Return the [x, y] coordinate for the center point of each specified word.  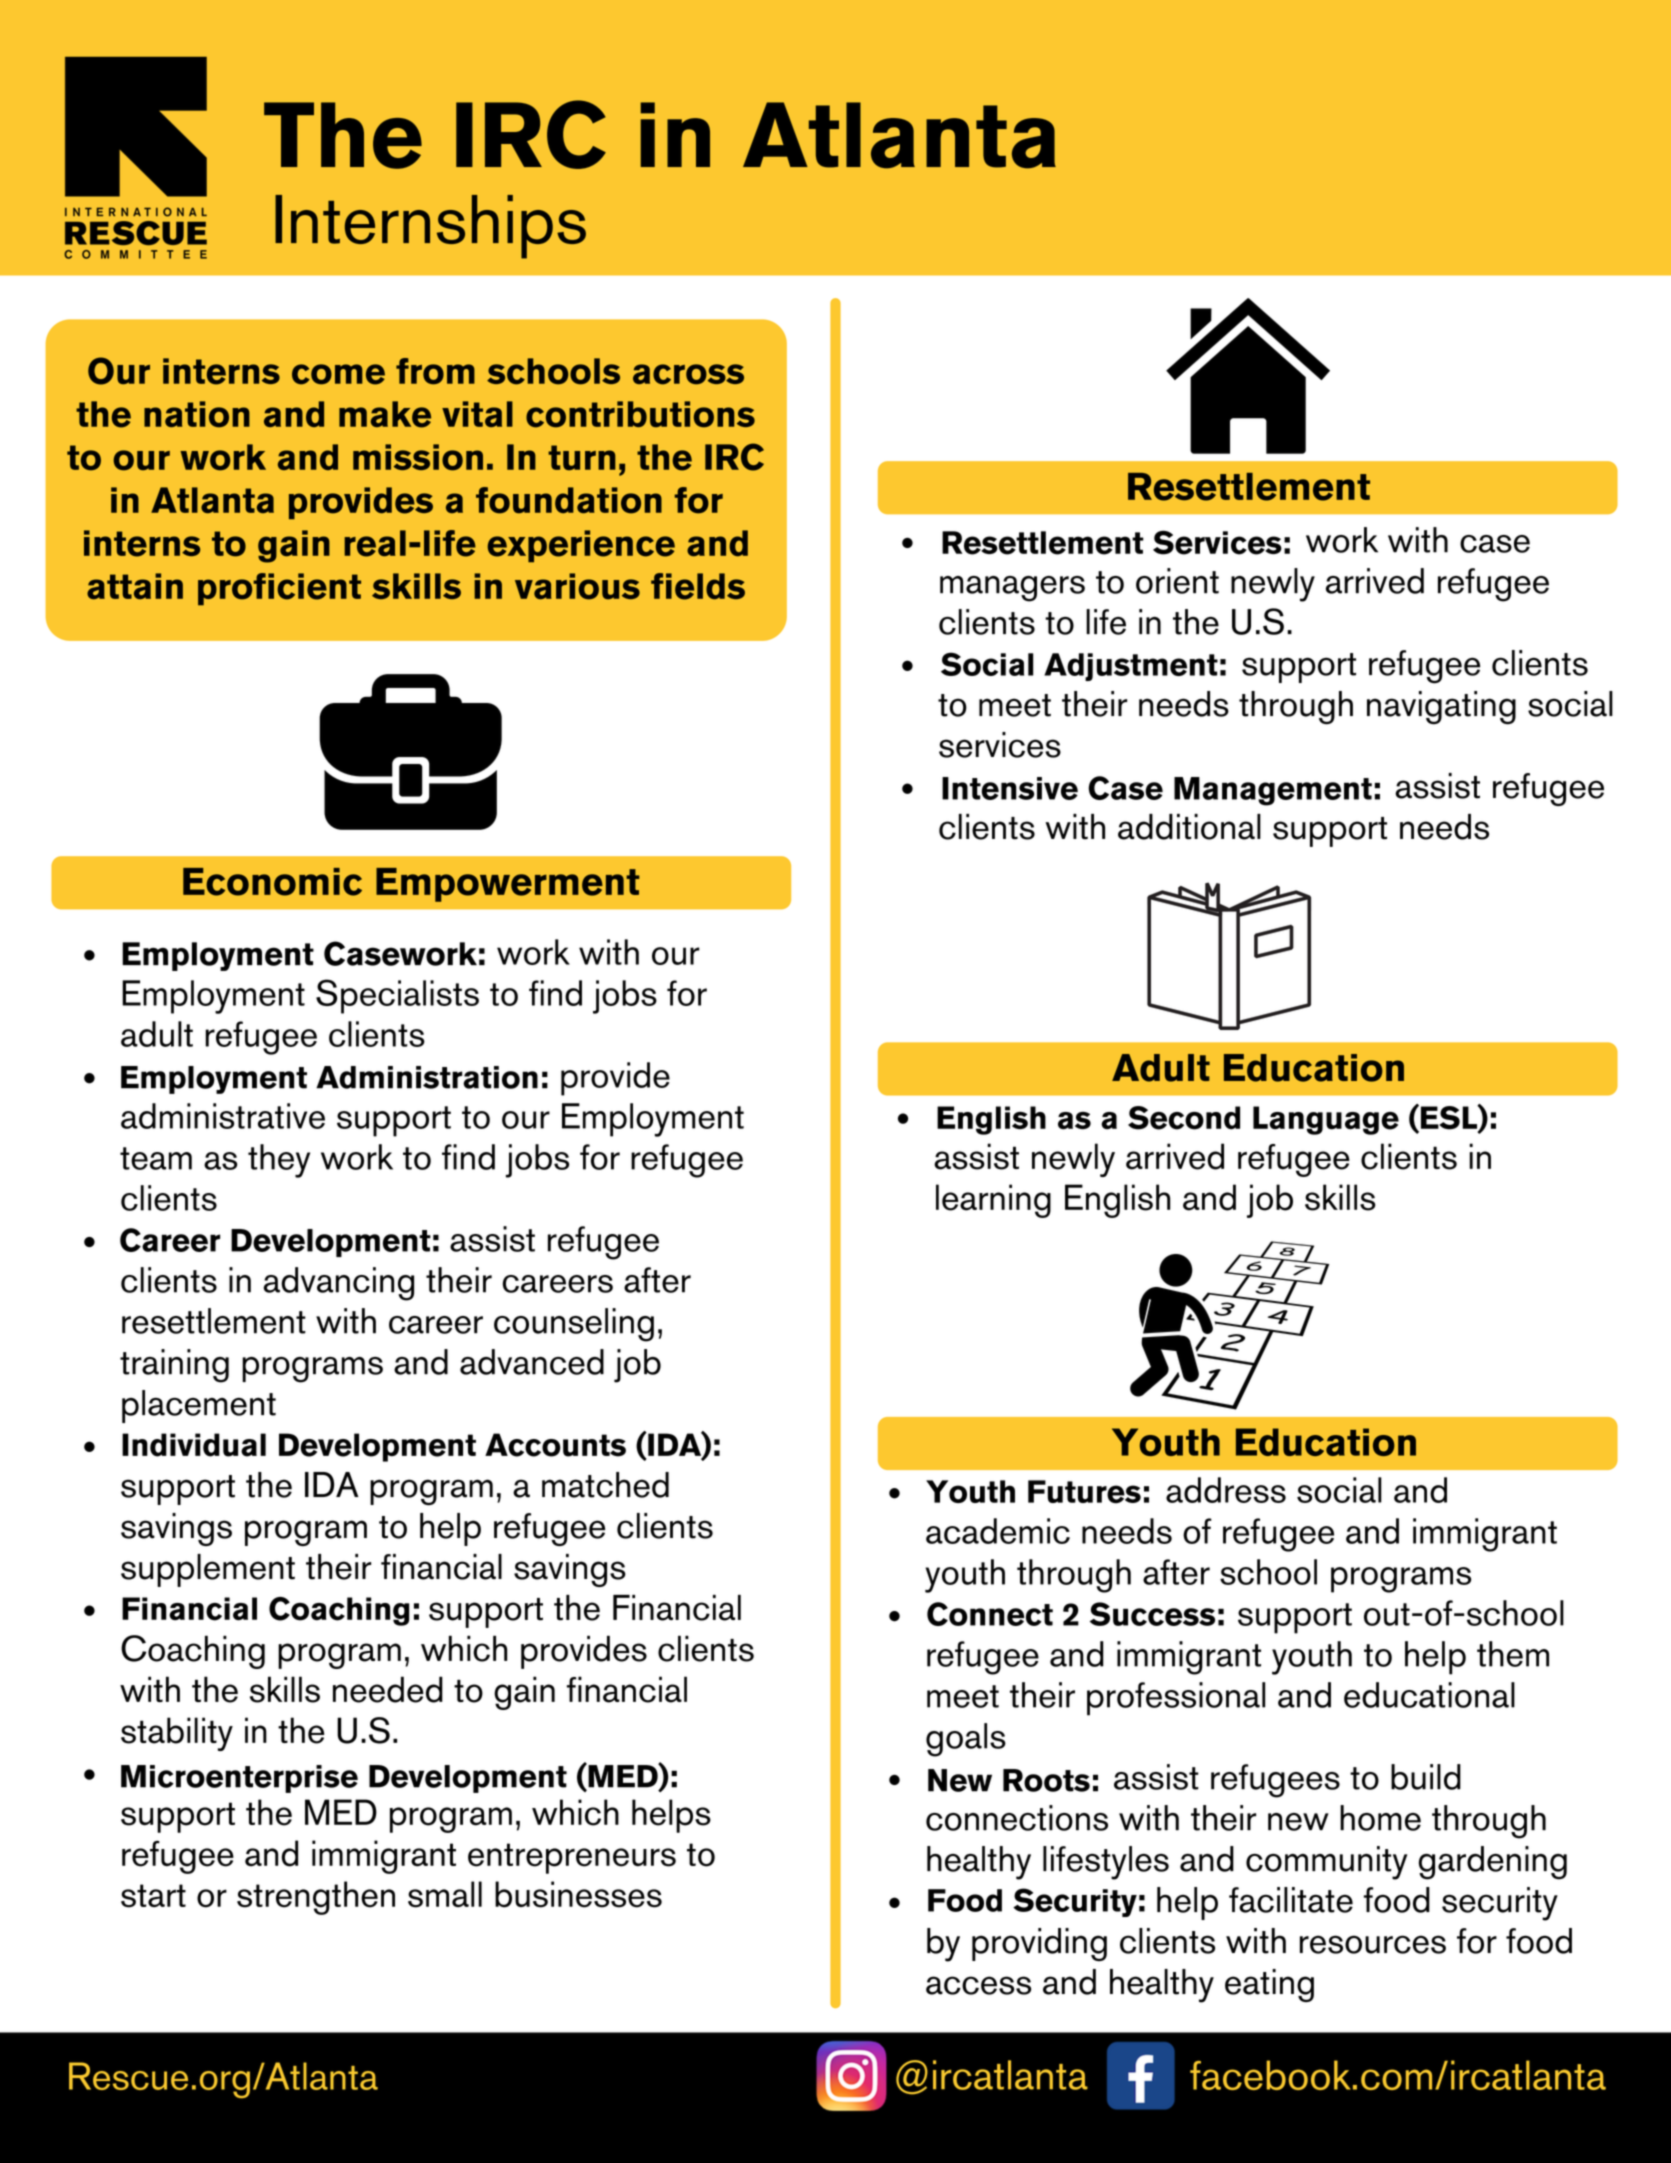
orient [1177, 581]
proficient [279, 589]
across [688, 374]
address [1226, 1490]
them [1513, 1654]
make [385, 414]
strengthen [316, 1898]
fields [698, 586]
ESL [1448, 1118]
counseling [574, 1325]
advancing [338, 1284]
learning [993, 1201]
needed [388, 1689]
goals [966, 1740]
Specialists [397, 996]
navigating [1441, 708]
